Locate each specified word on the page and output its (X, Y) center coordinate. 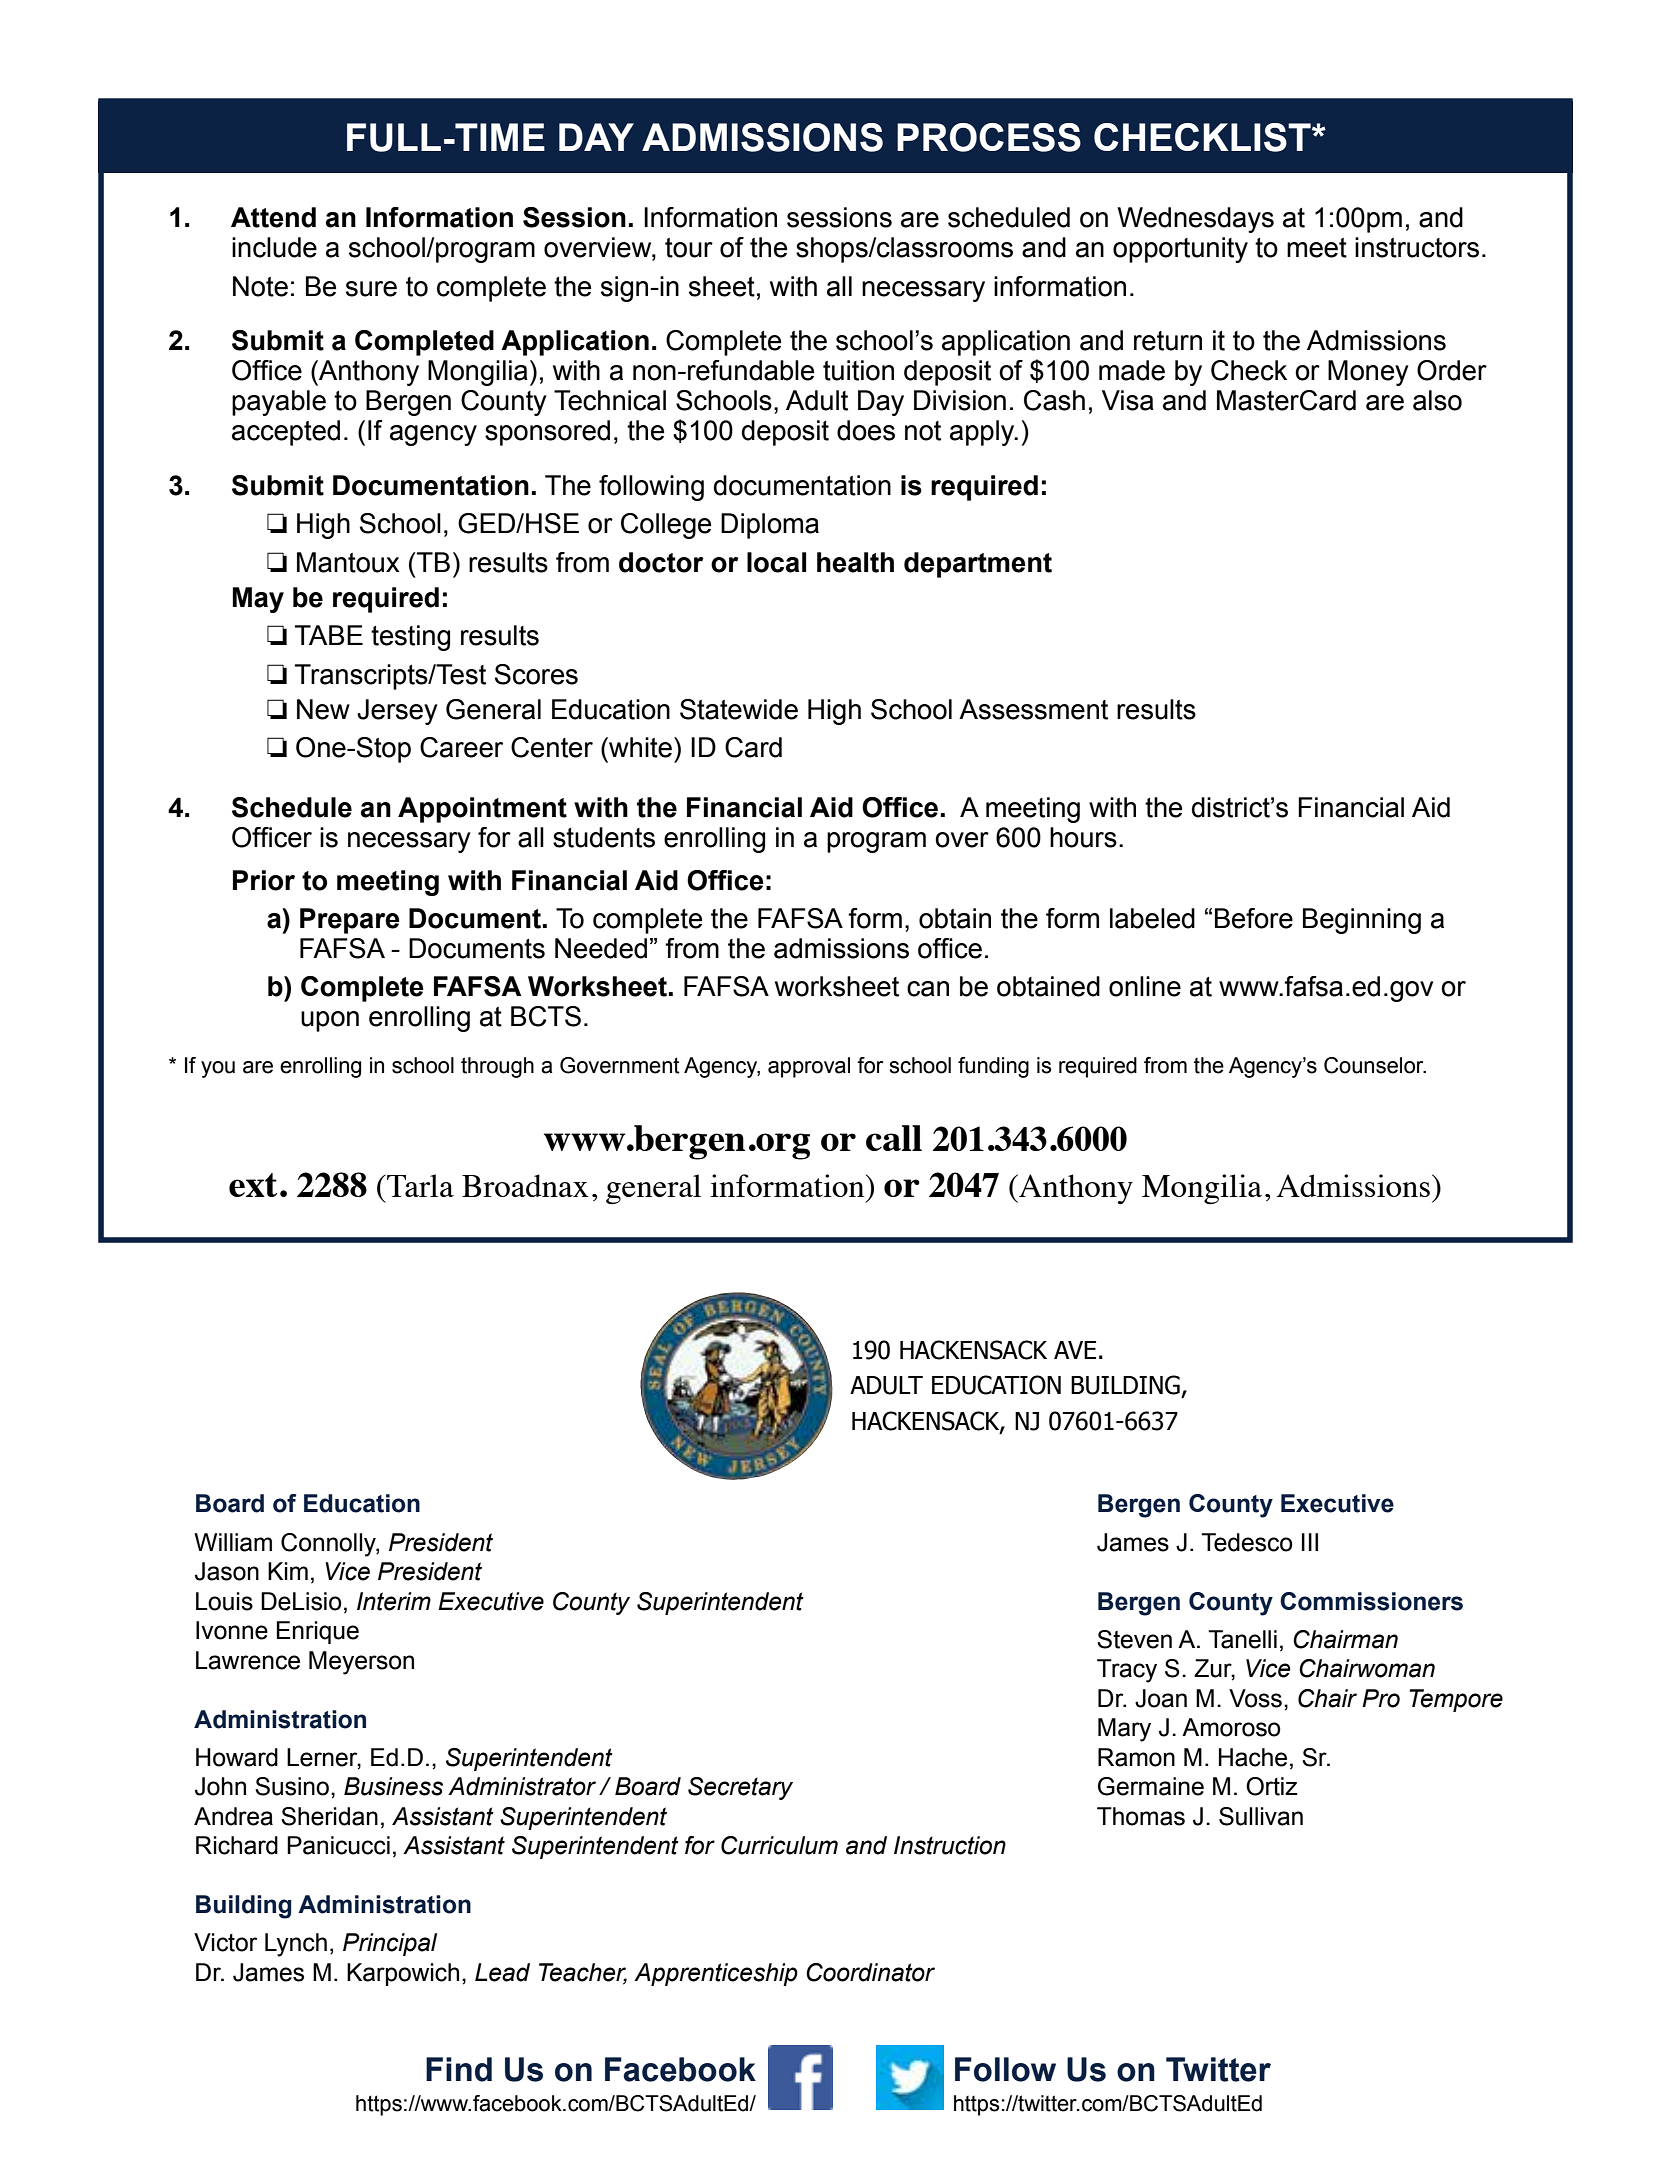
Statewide (739, 709)
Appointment (482, 810)
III (1310, 1542)
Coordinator (870, 1972)
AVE (1075, 1350)
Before (1254, 918)
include (274, 247)
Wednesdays (1195, 220)
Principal (390, 1944)
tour (689, 248)
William (233, 1542)
